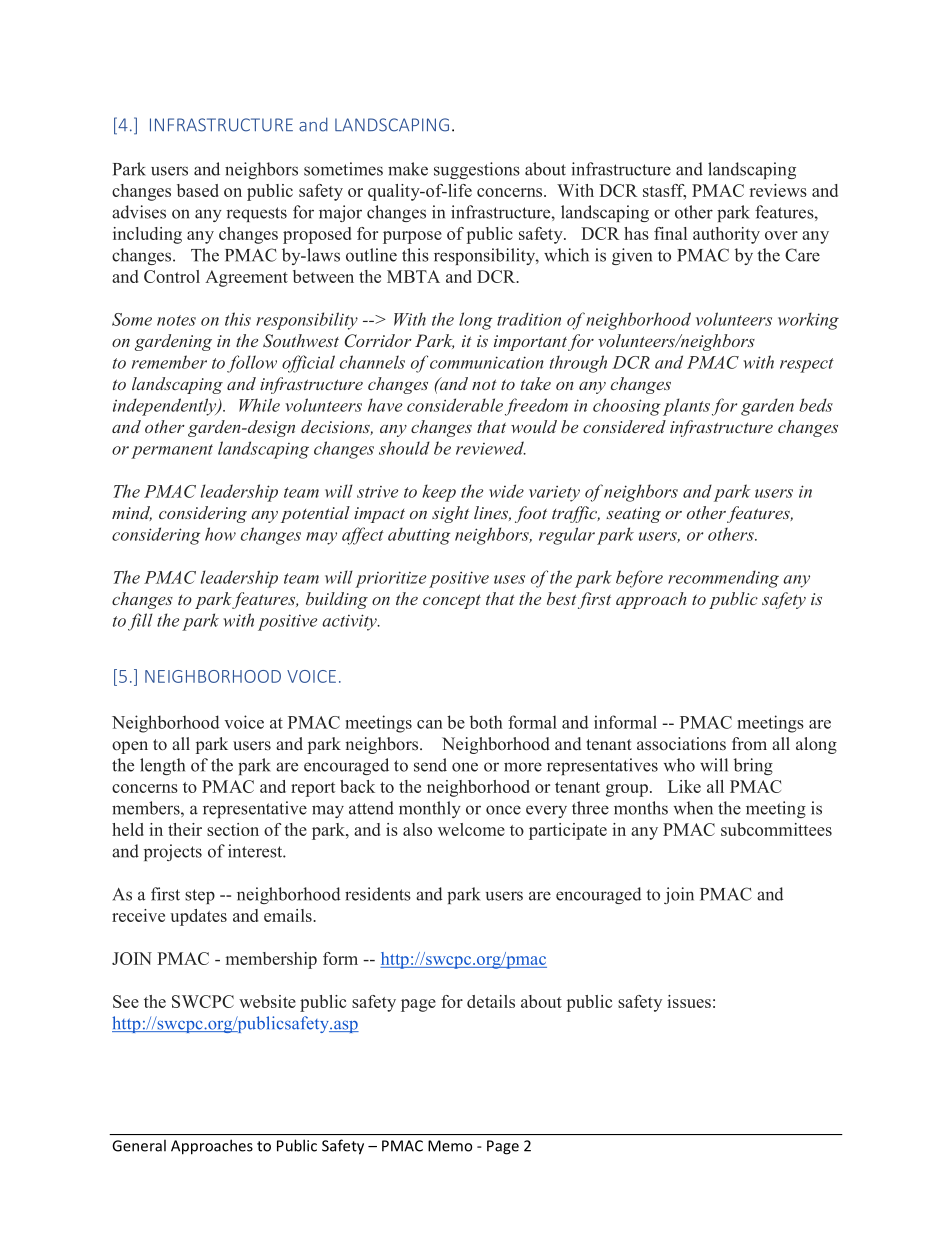 Image resolution: width=952 pixels, height=1233 pixels. What do you see at coordinates (450, 1146) in the screenshot?
I see `Memo` at bounding box center [450, 1146].
